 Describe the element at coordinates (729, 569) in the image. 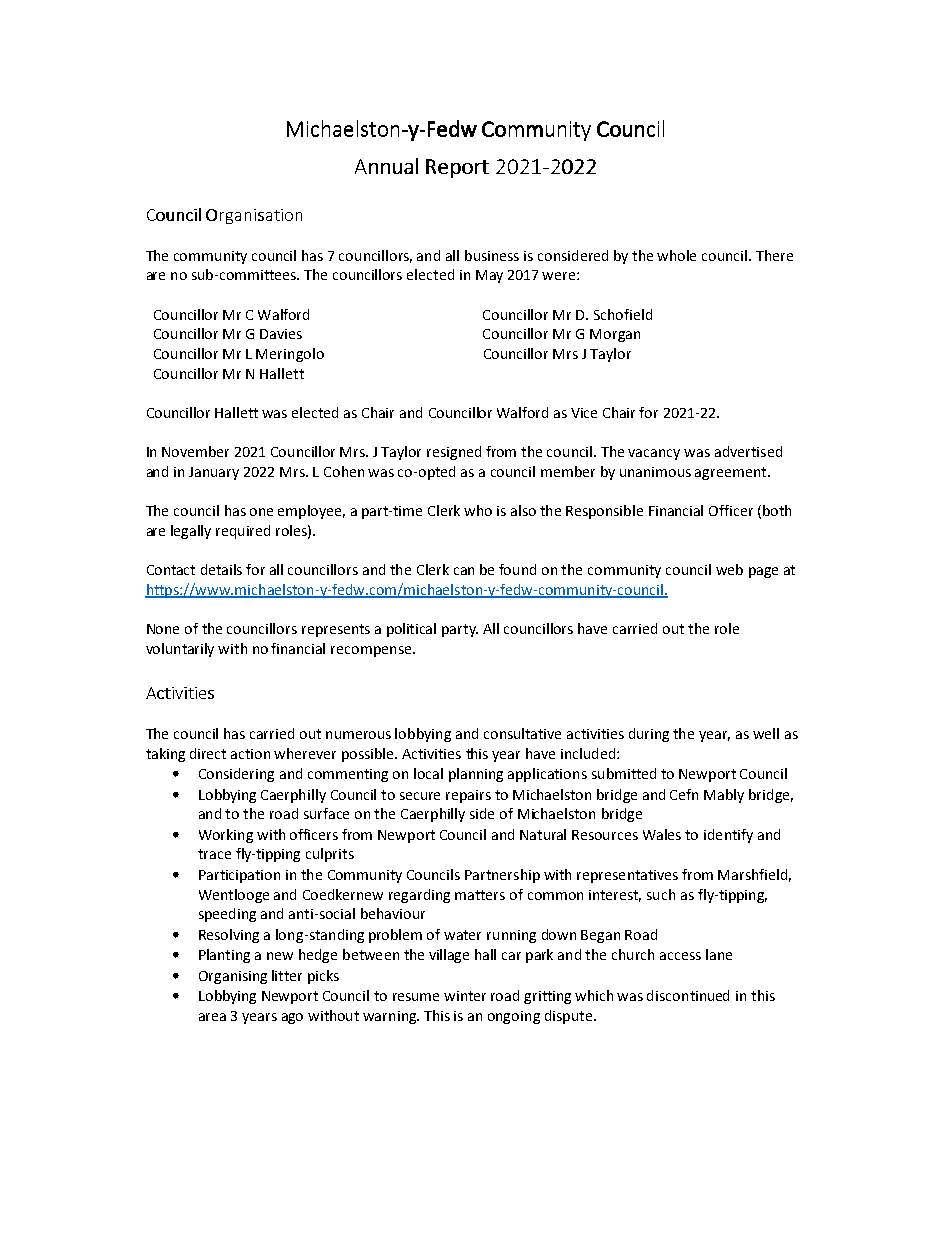

I see `web` at that location.
